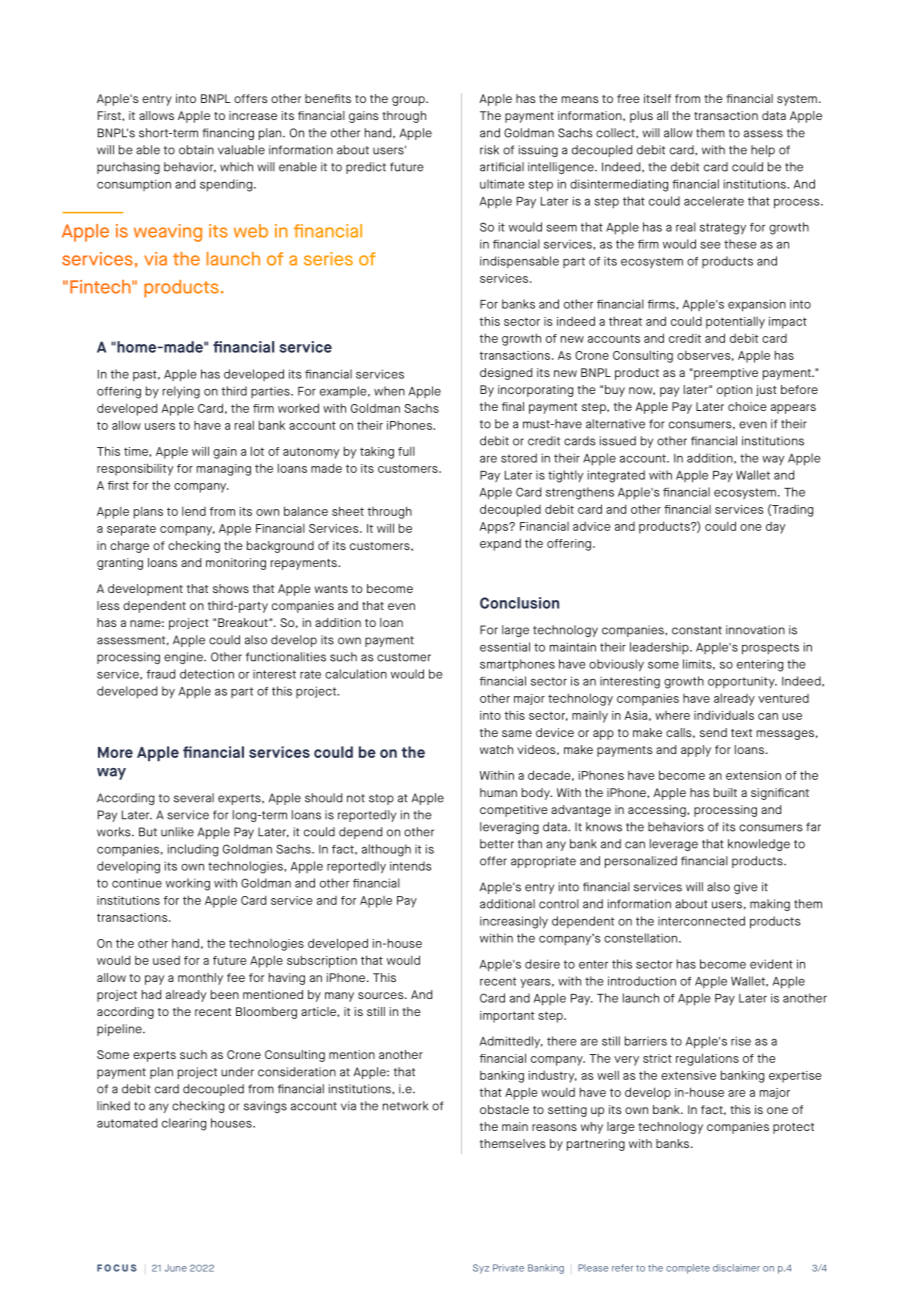 This screenshot has width=924, height=1308. What do you see at coordinates (207, 674) in the screenshot?
I see `detection` at bounding box center [207, 674].
